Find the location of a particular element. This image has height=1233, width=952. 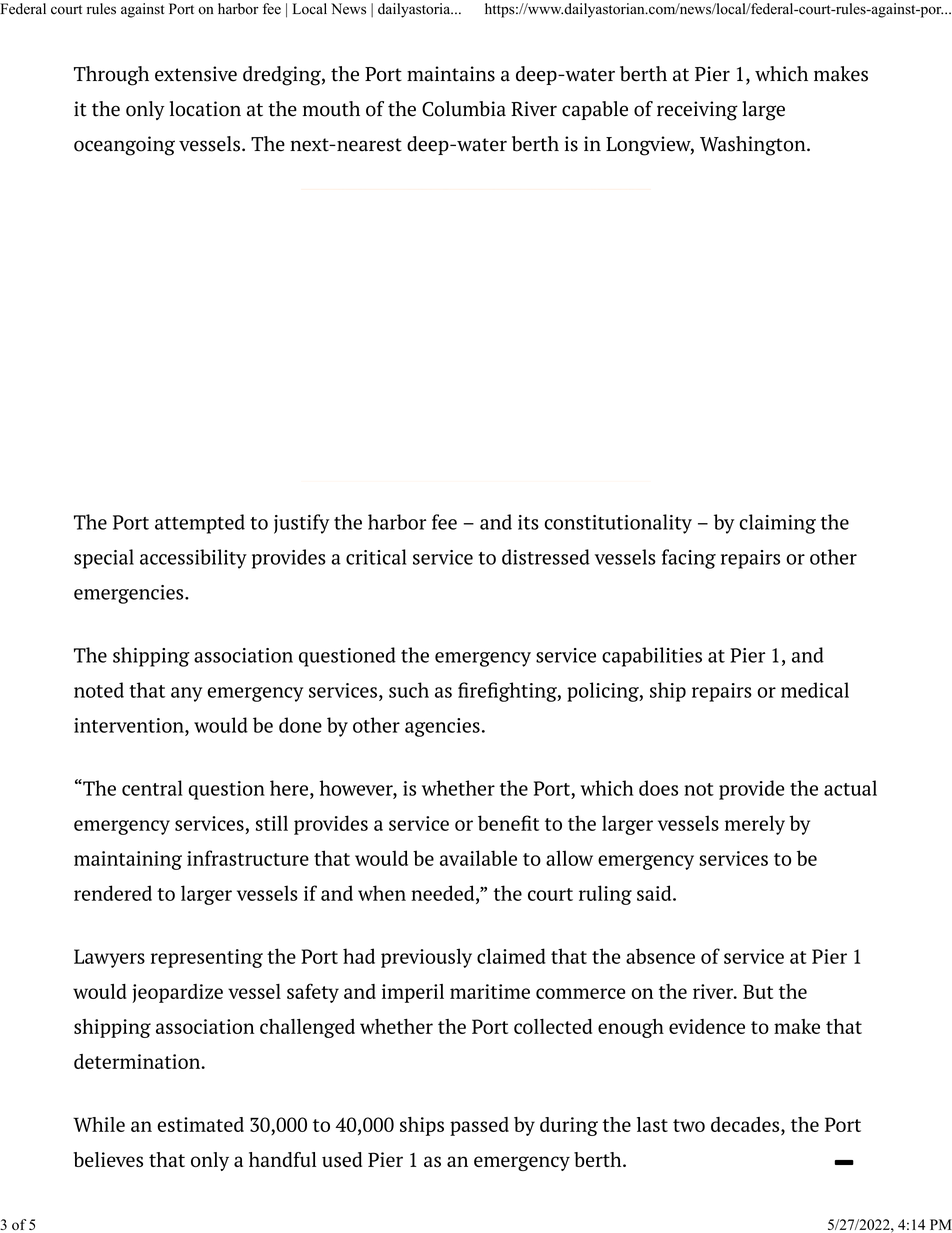

location is located at coordinates (205, 109).
